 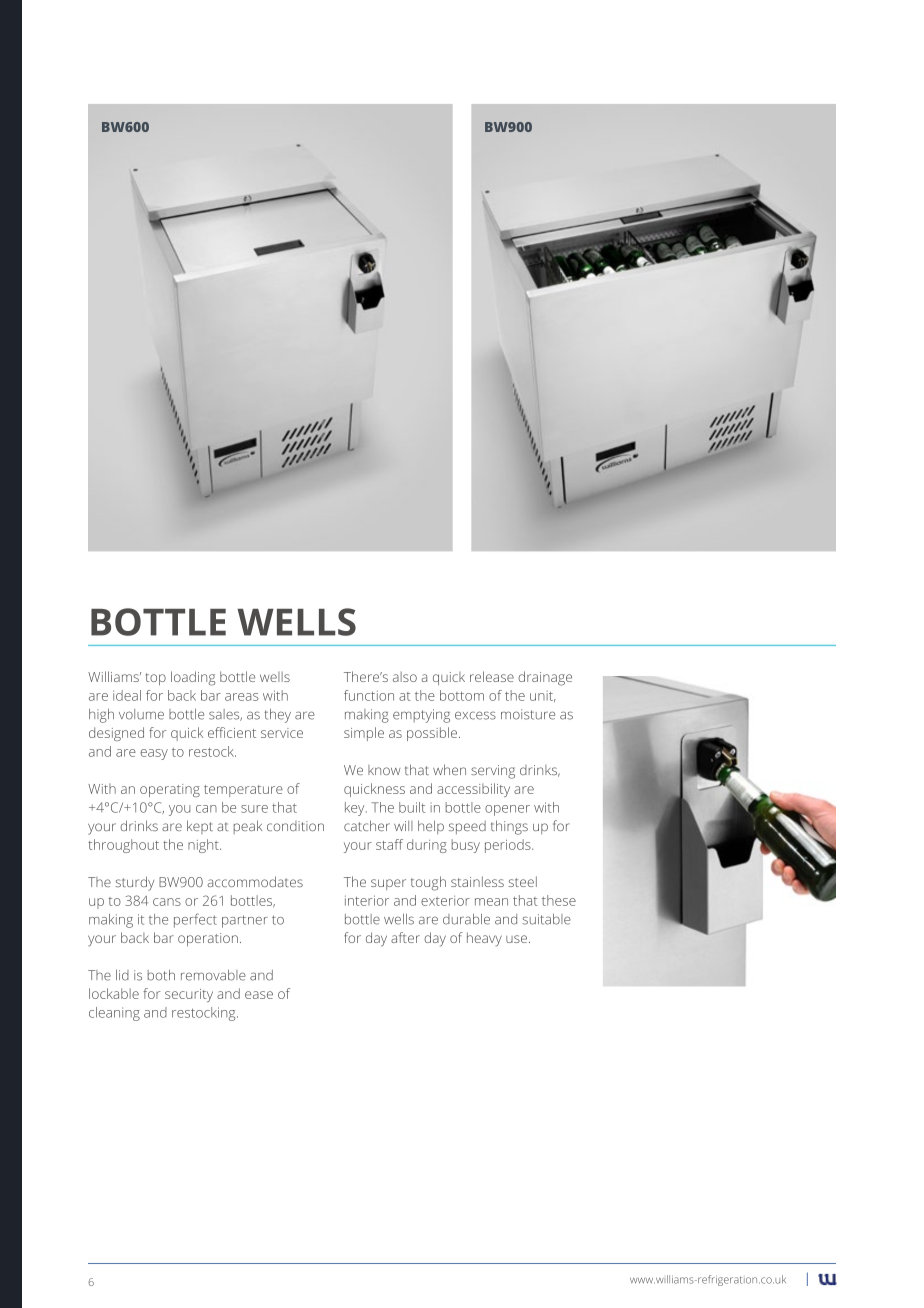 I want to click on function, so click(x=369, y=695).
